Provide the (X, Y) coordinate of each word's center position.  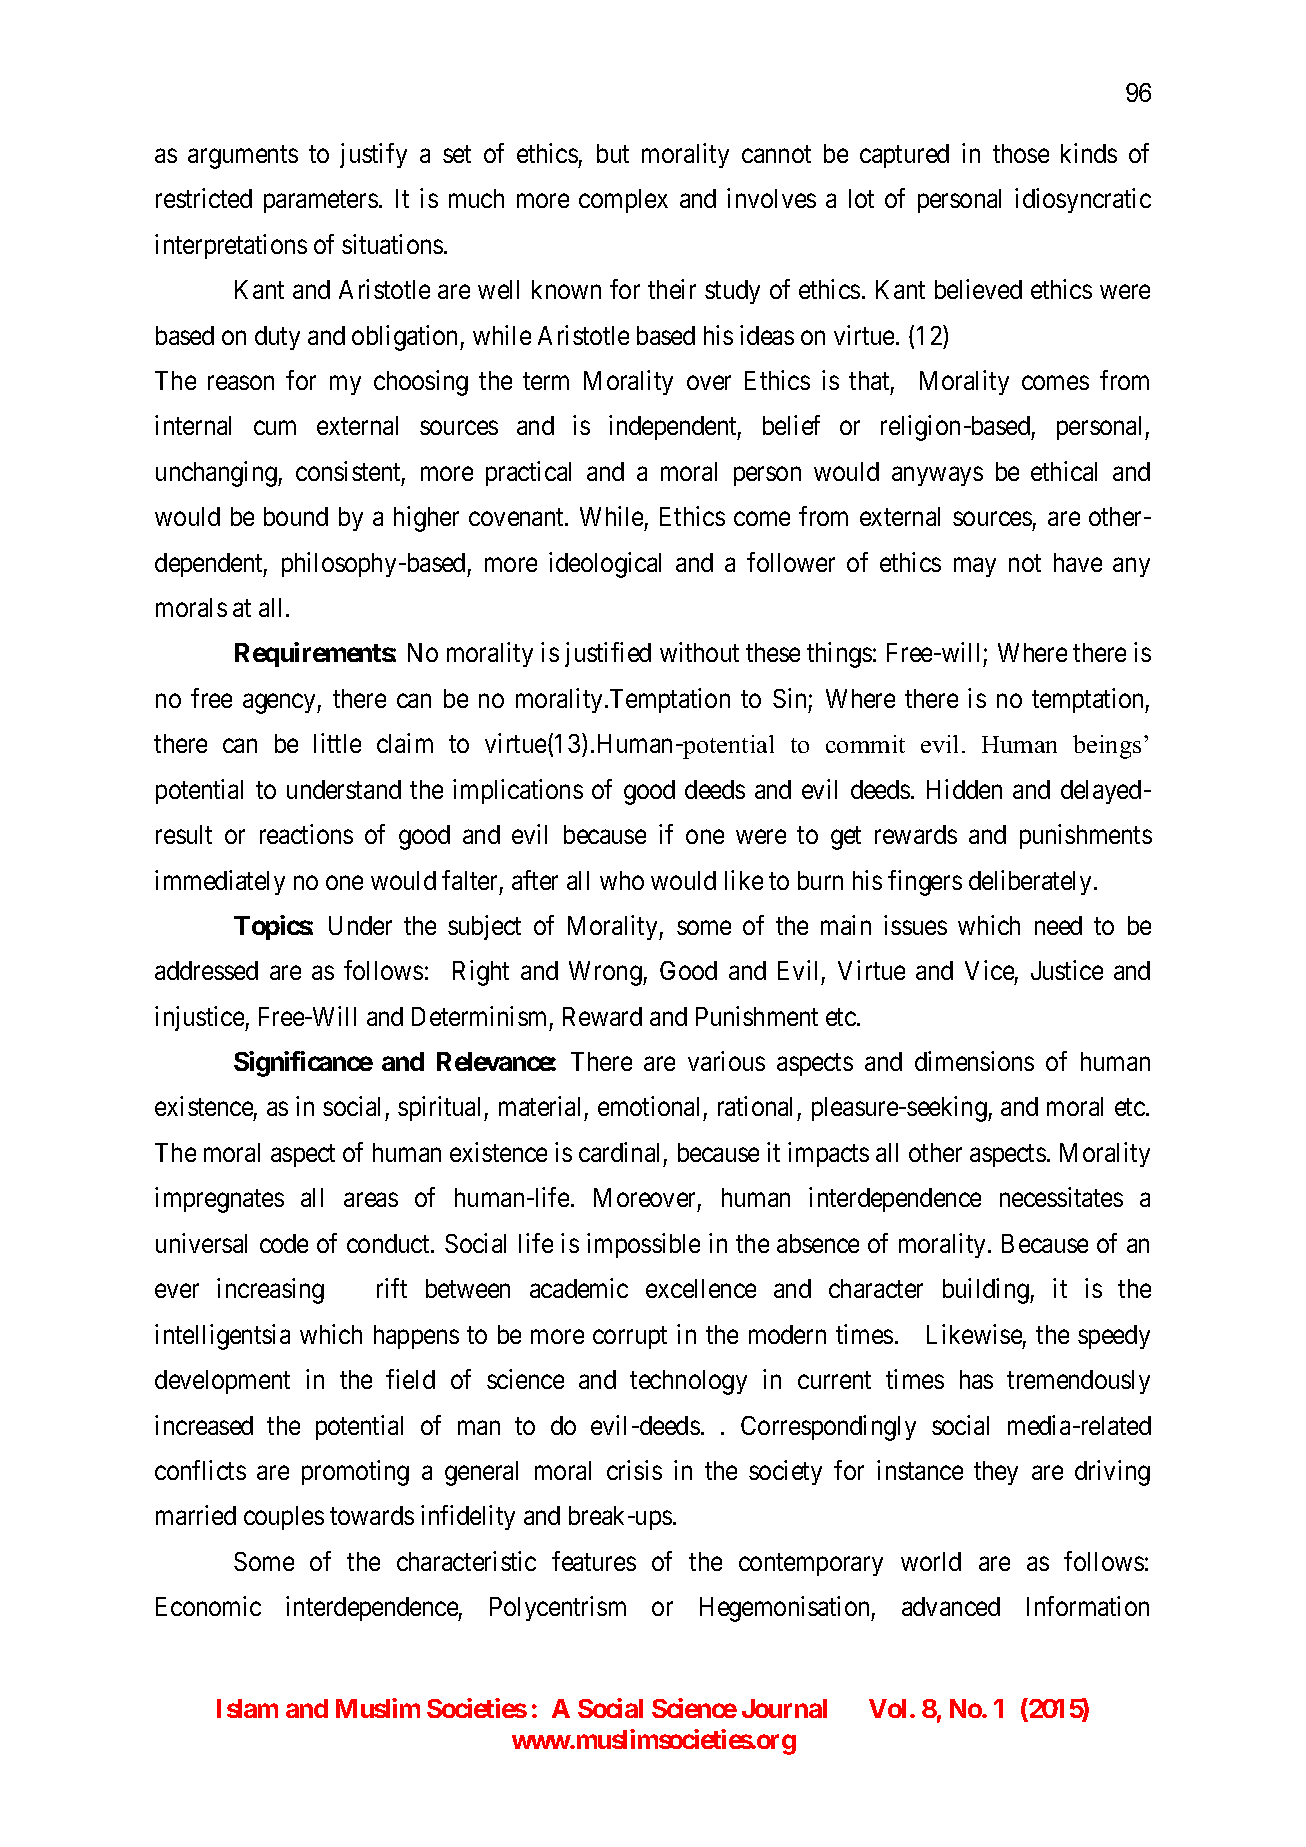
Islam (247, 1708)
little (337, 743)
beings (1107, 747)
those (1021, 153)
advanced (951, 1606)
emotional (648, 1106)
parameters (321, 202)
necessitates (1061, 1197)
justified (608, 654)
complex (623, 201)
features (594, 1561)
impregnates (219, 1200)
